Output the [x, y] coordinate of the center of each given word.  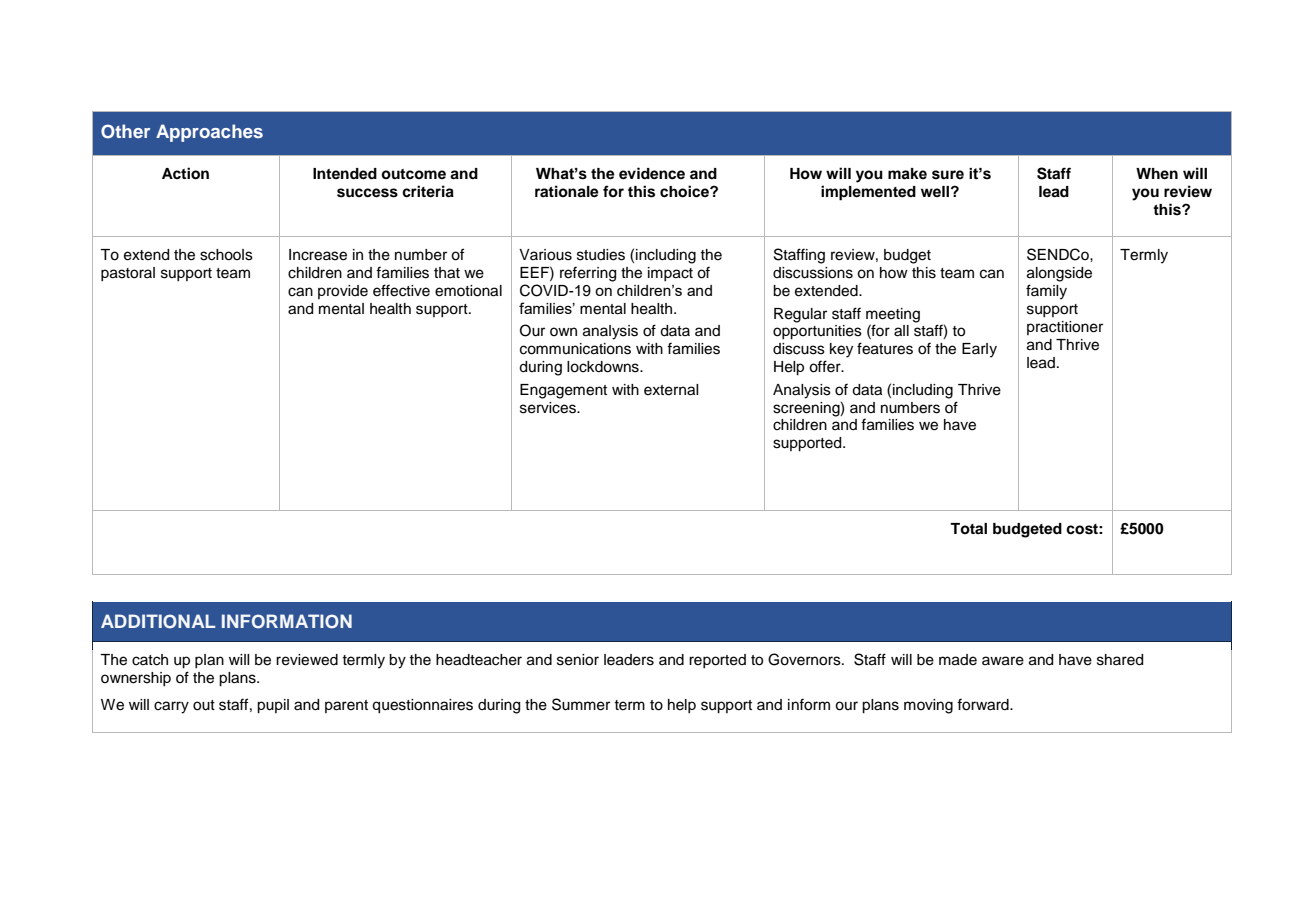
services [549, 408]
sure [948, 175]
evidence [652, 173]
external [671, 390]
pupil [273, 706]
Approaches [209, 133]
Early [979, 350]
